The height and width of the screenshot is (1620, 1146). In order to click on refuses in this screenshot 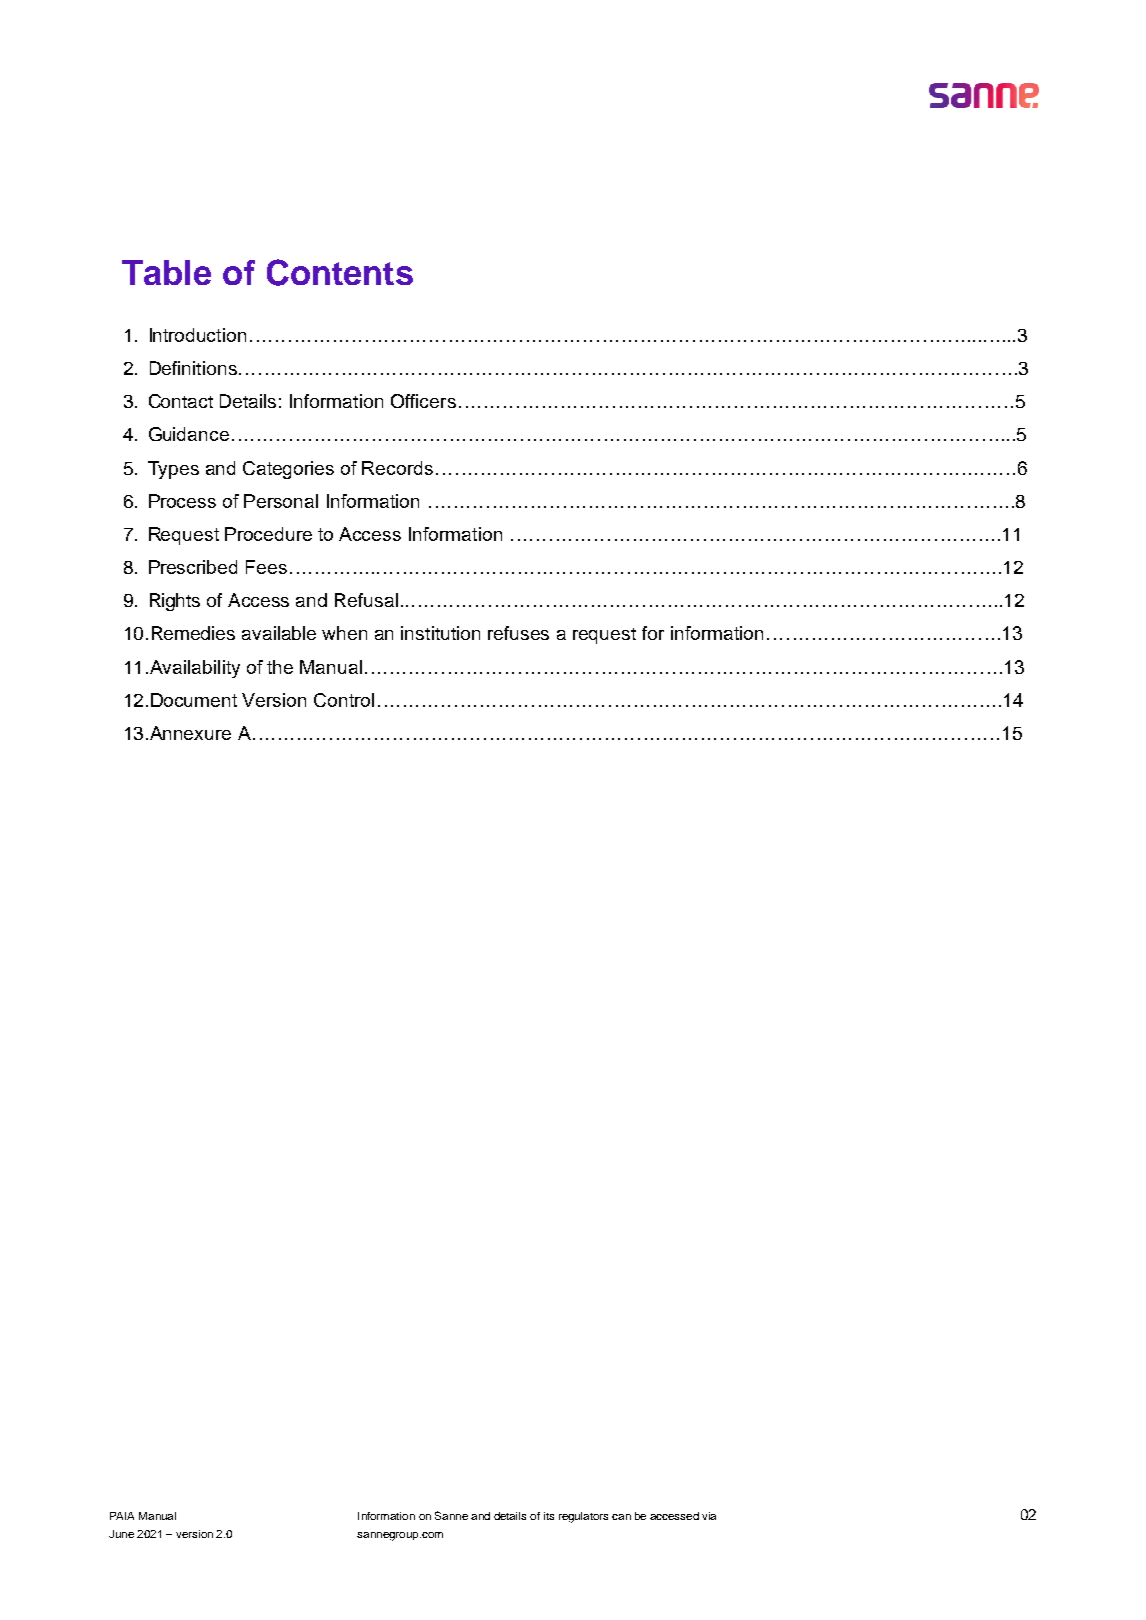, I will do `click(518, 633)`.
